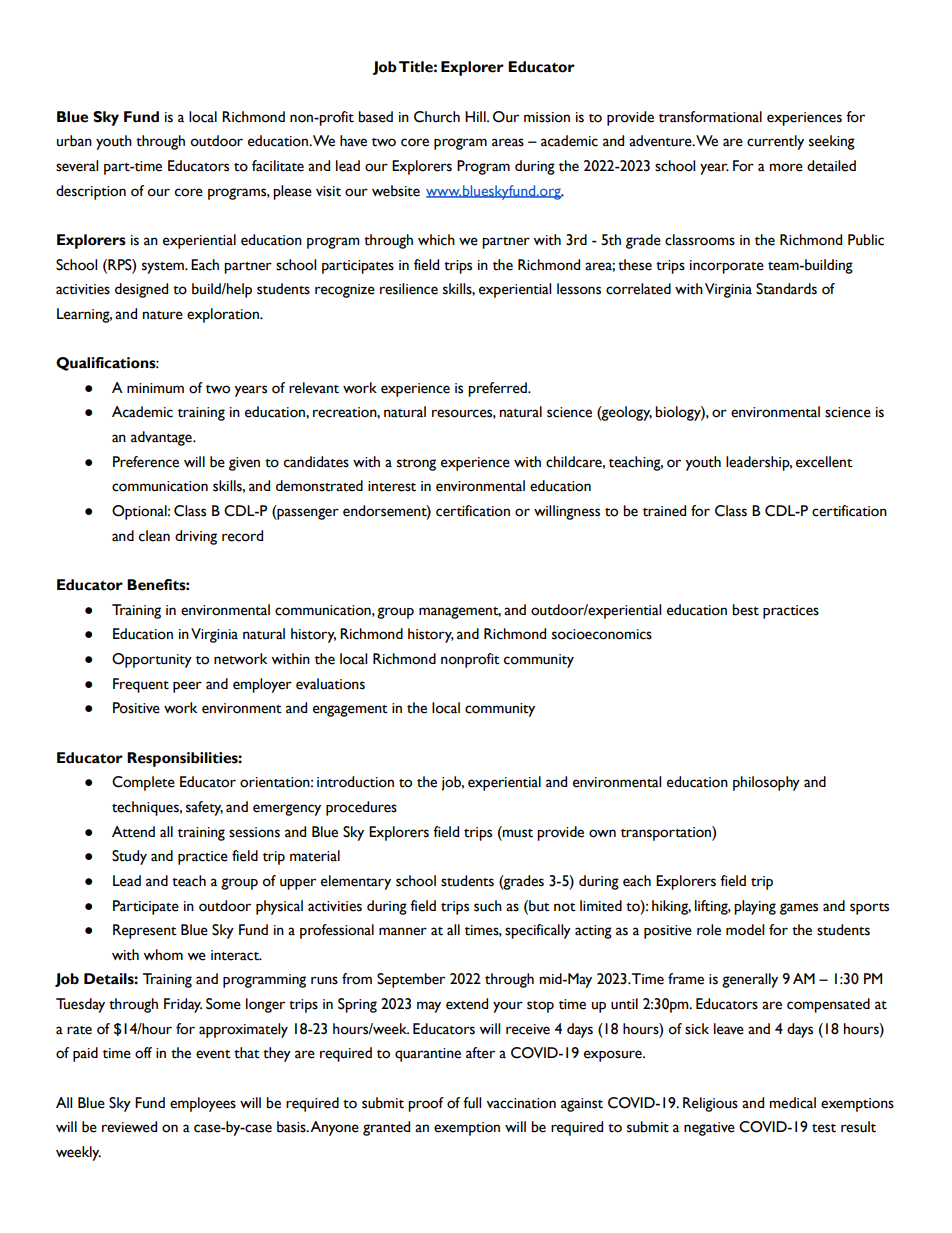  I want to click on socioeconomics, so click(602, 634).
